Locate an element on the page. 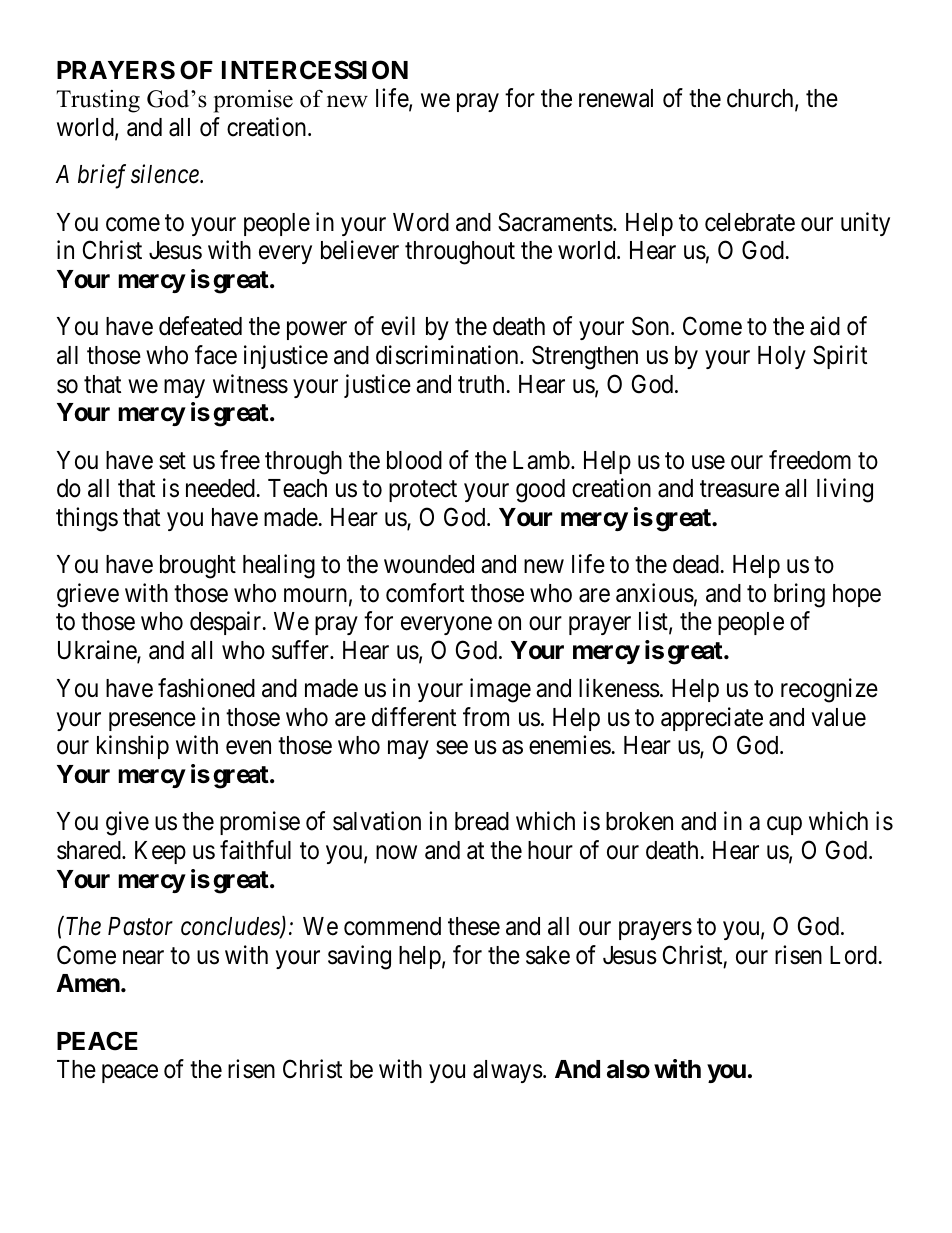 The image size is (952, 1233). near is located at coordinates (143, 957).
